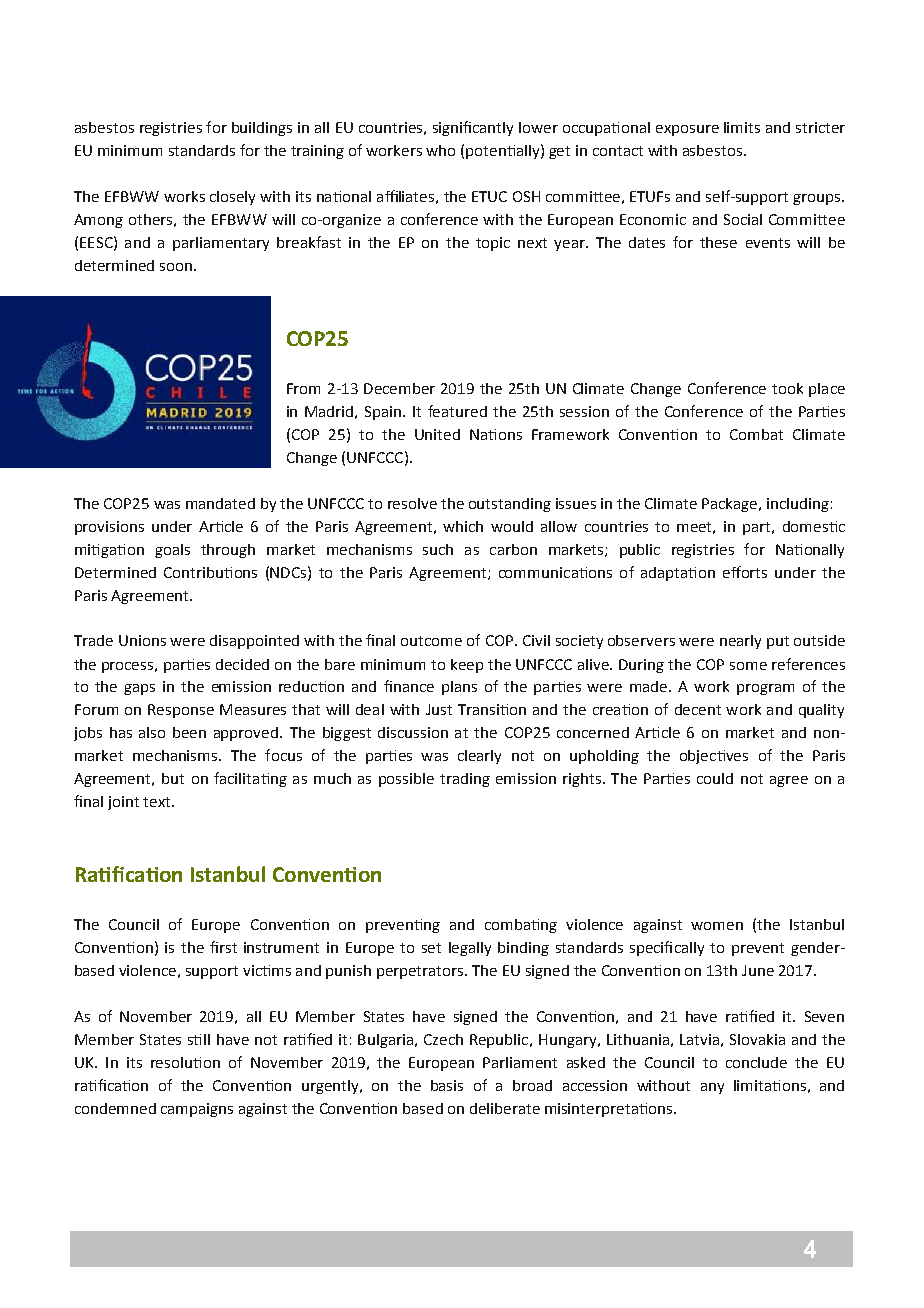 The image size is (924, 1308). I want to click on limits, so click(742, 127).
